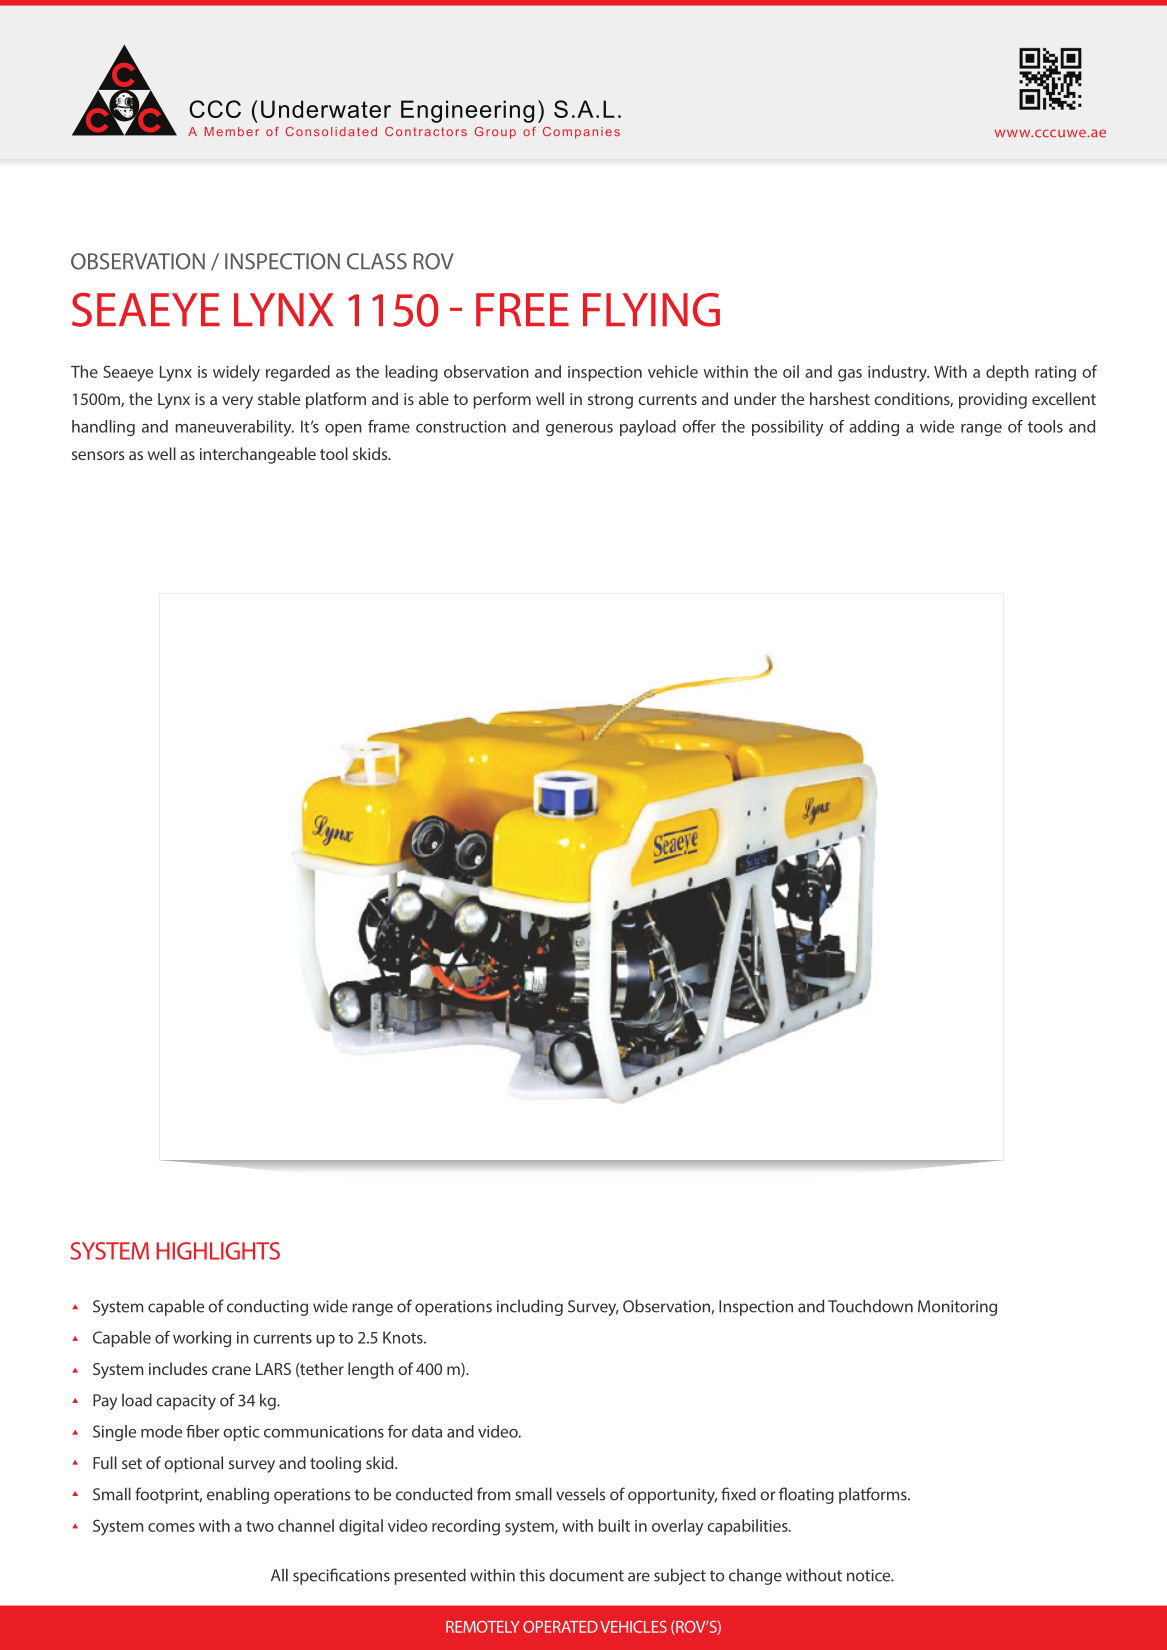 This image has height=1650, width=1167. Describe the element at coordinates (957, 1308) in the image. I see `Monitoring` at that location.
